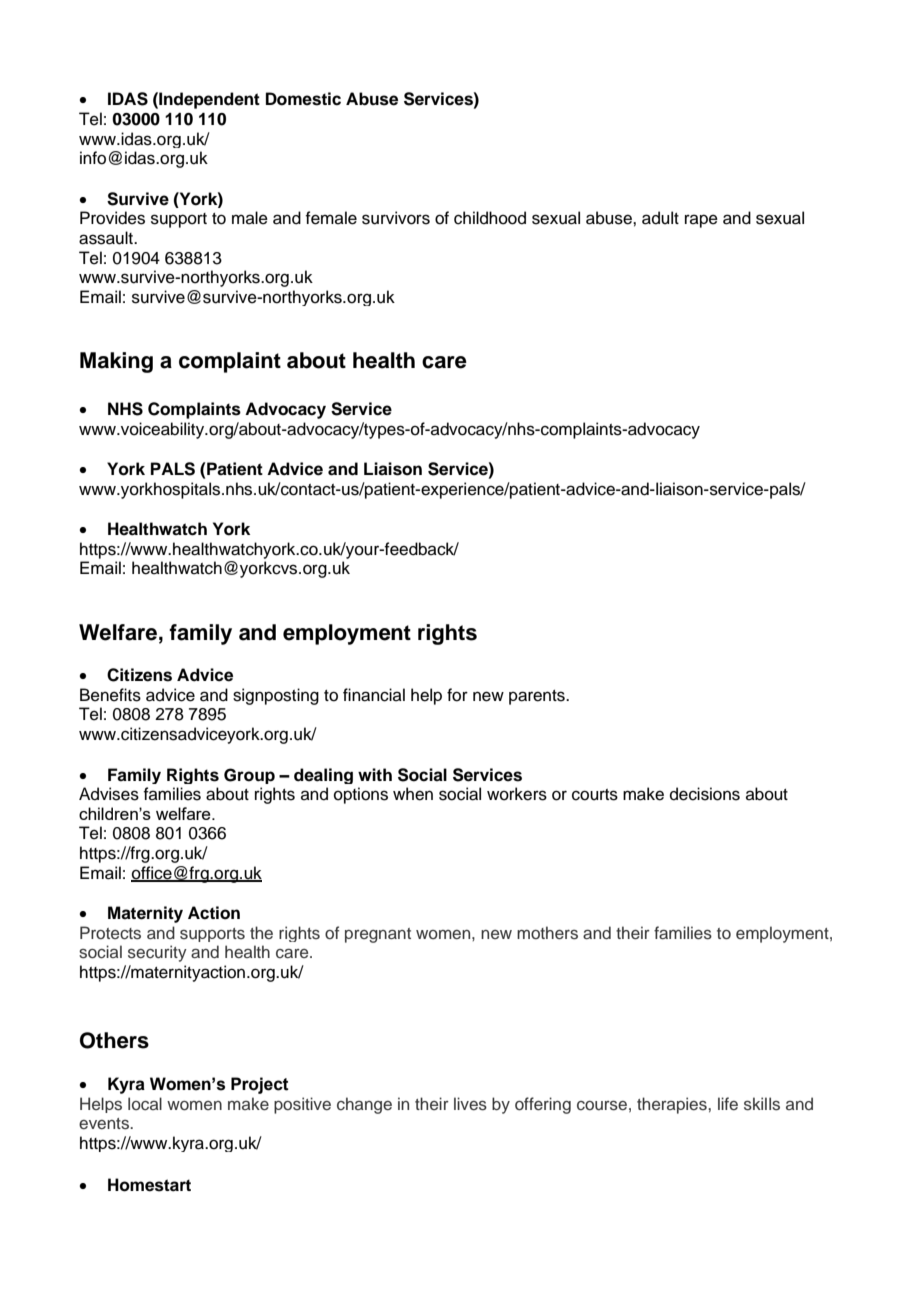 This screenshot has width=924, height=1308. What do you see at coordinates (303, 99) in the screenshot?
I see `Domestic` at bounding box center [303, 99].
